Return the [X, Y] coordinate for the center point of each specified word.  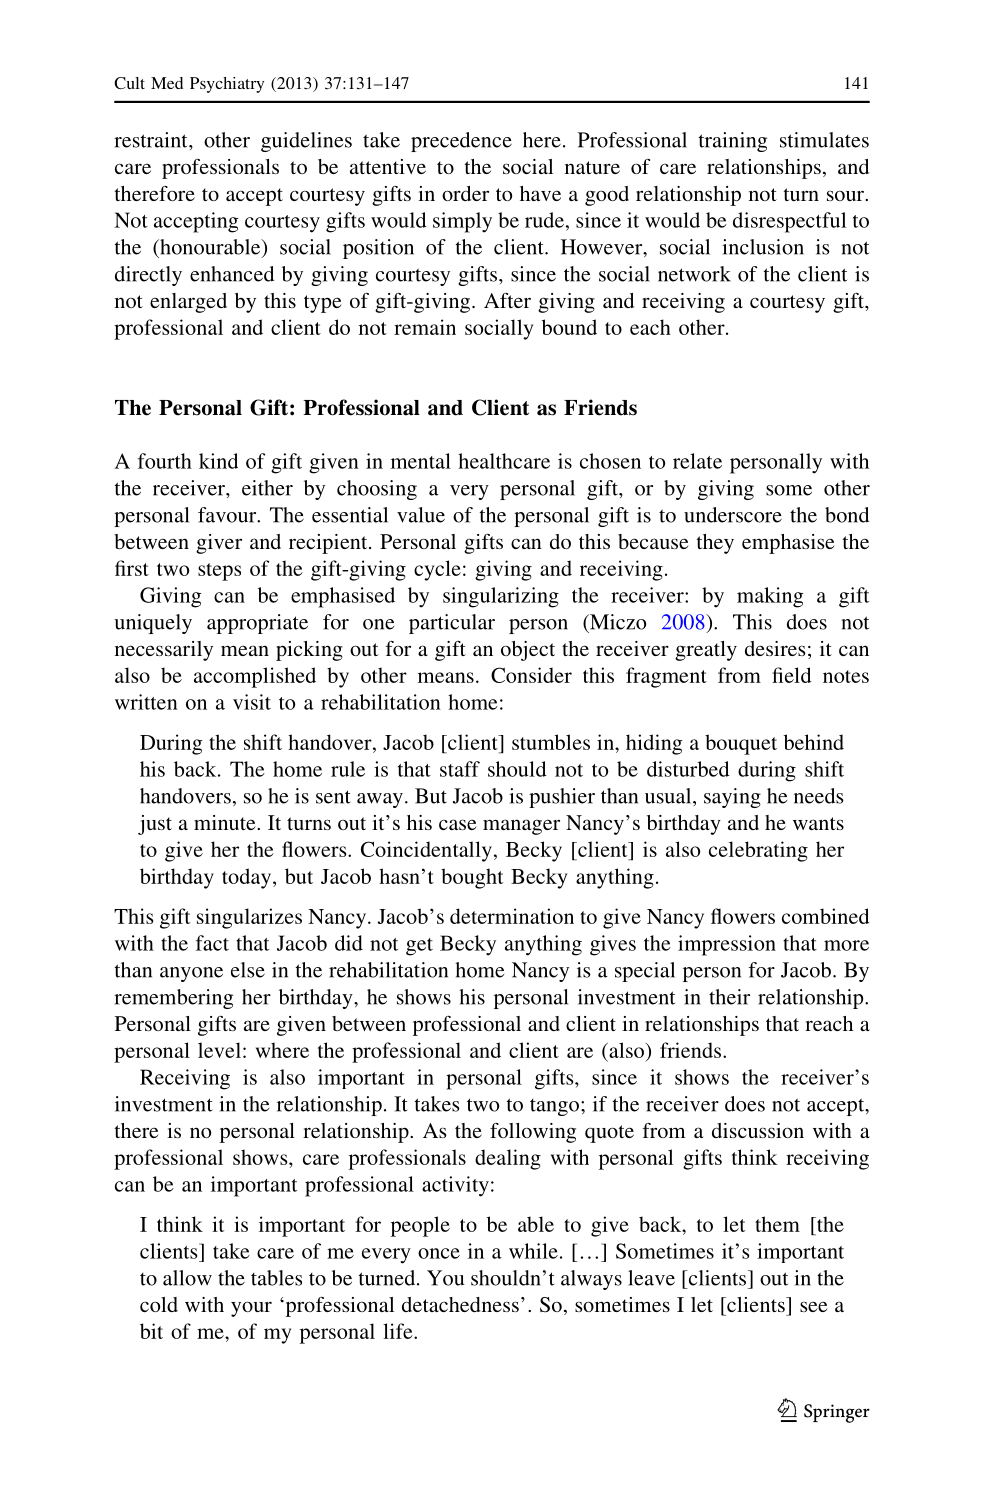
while [533, 1251]
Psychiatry [227, 85]
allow [187, 1278]
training [733, 142]
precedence [461, 142]
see [814, 1306]
